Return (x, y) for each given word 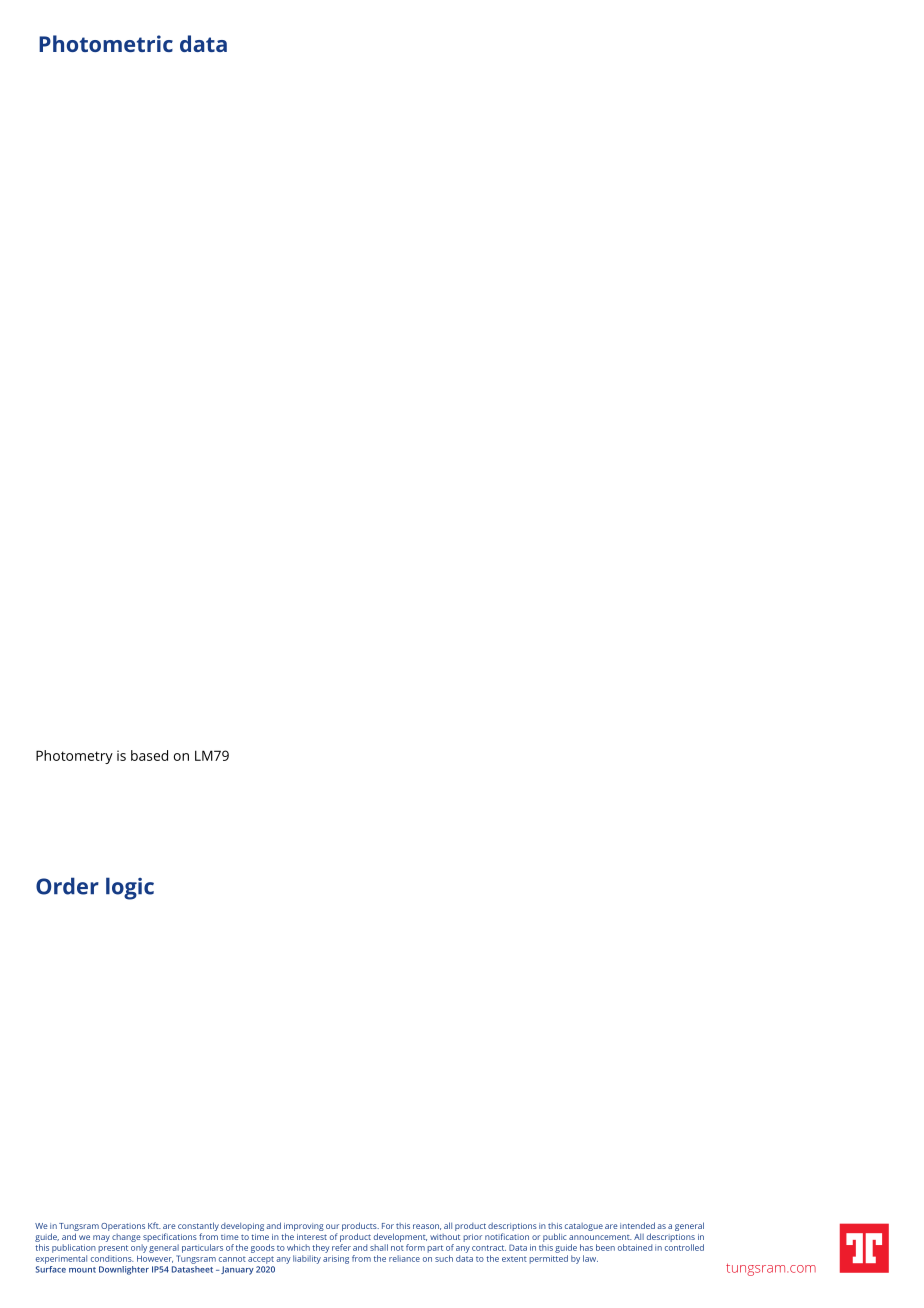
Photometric (106, 43)
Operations (123, 1227)
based (149, 755)
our (332, 1226)
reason (427, 1227)
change (126, 1238)
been (605, 1247)
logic (130, 888)
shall (379, 1247)
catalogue (584, 1227)
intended (637, 1225)
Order (67, 886)
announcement (600, 1237)
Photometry (74, 757)
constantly (198, 1228)
